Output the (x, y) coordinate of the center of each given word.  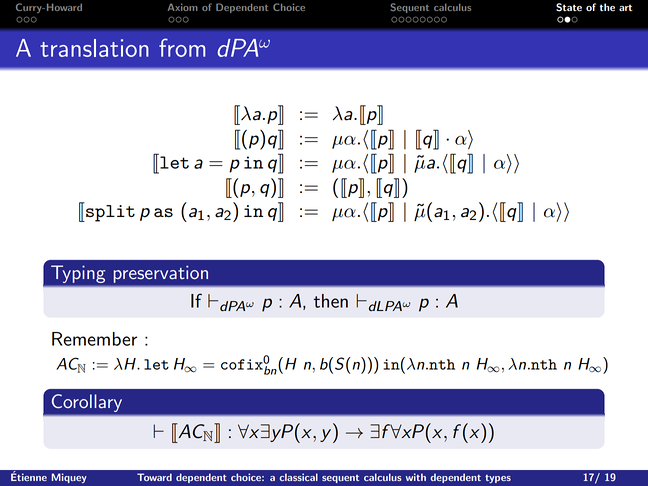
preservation (161, 274)
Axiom (183, 7)
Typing (78, 274)
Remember (94, 339)
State (569, 7)
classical (299, 477)
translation (94, 48)
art (626, 7)
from (182, 47)
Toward (154, 477)
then (331, 301)
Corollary (87, 403)
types (498, 479)
